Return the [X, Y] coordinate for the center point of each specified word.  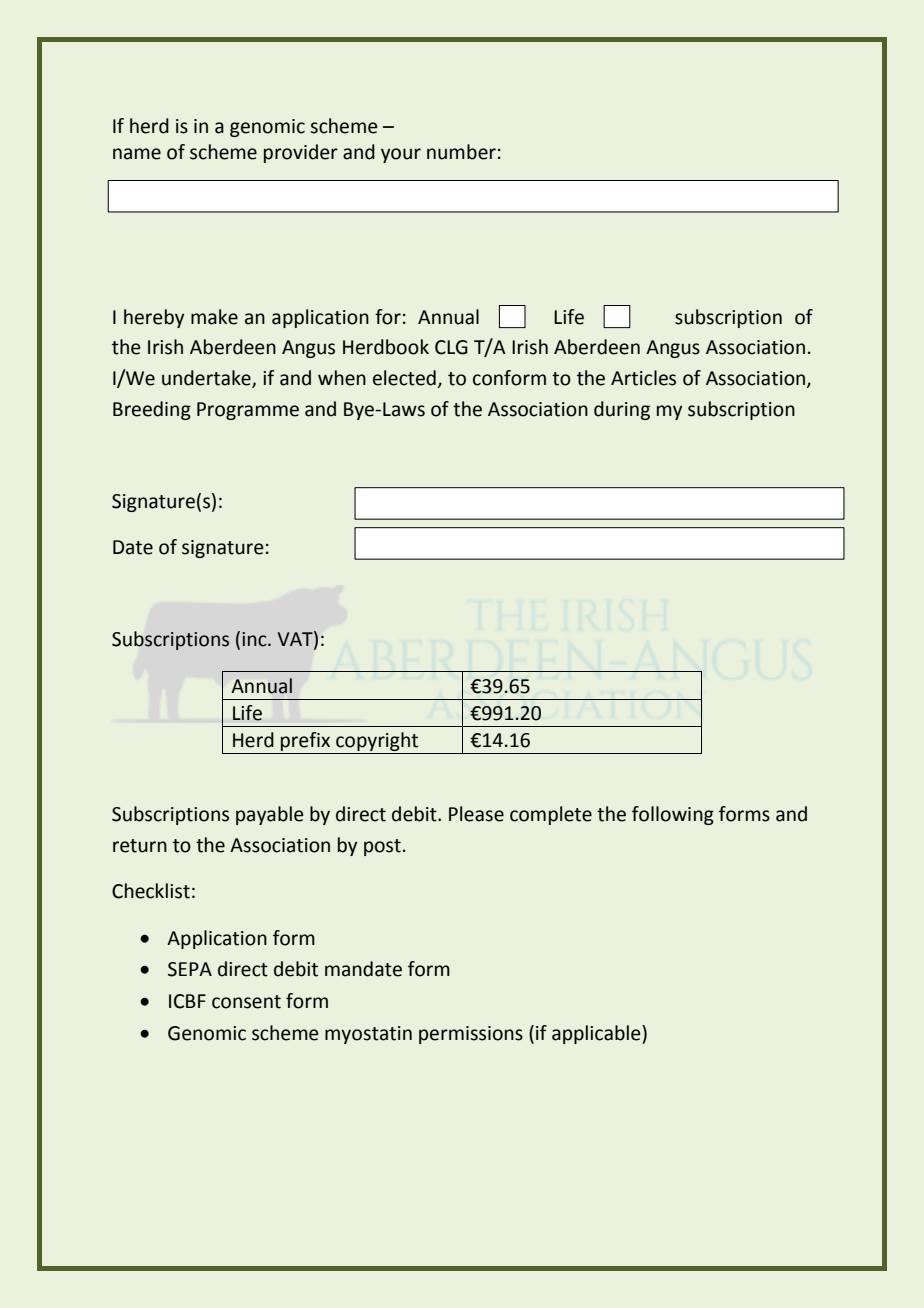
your [401, 155]
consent [246, 1002]
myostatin [368, 1035]
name [137, 154]
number [461, 152]
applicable [597, 1034]
